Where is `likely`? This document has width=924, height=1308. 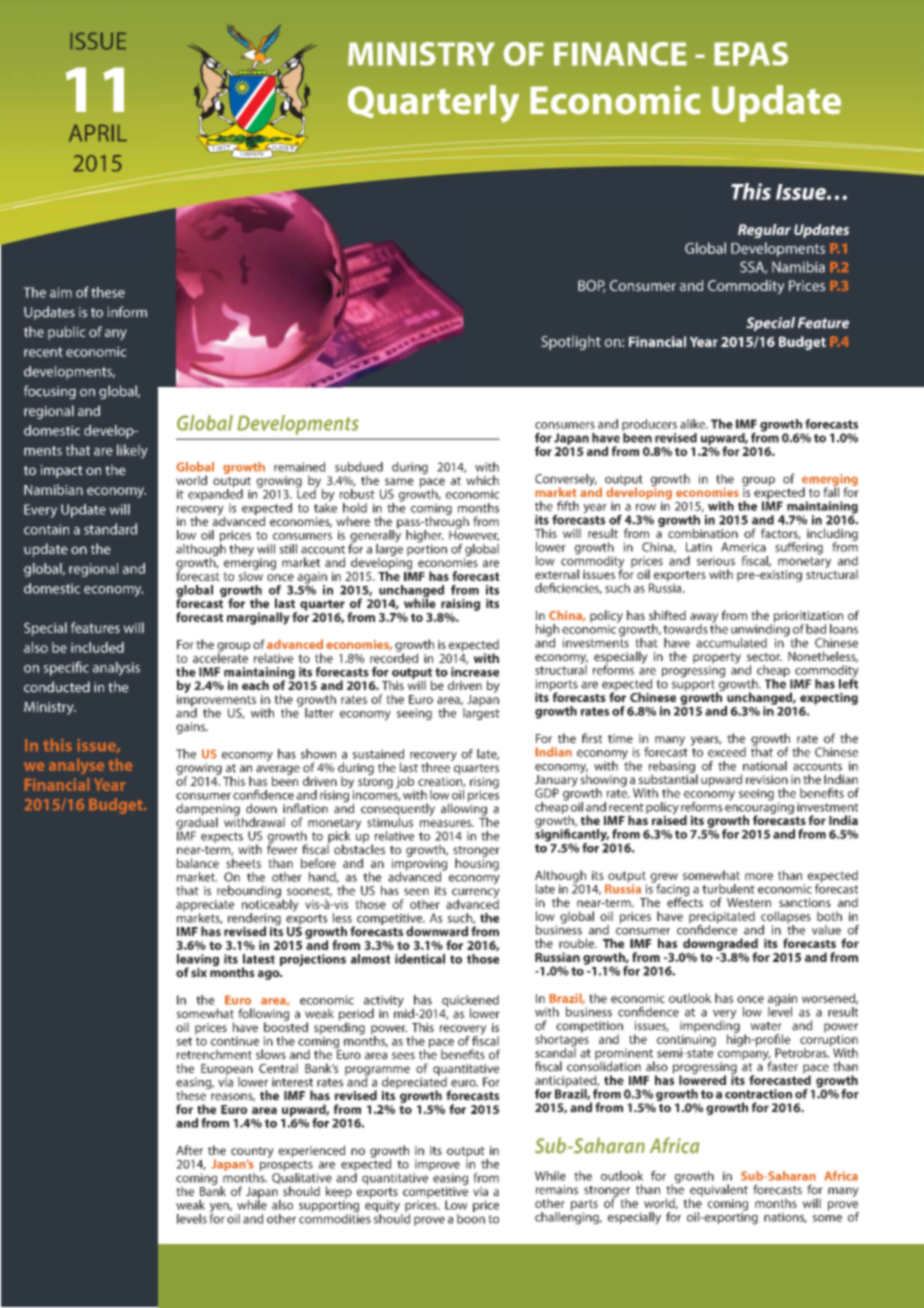 likely is located at coordinates (132, 451).
